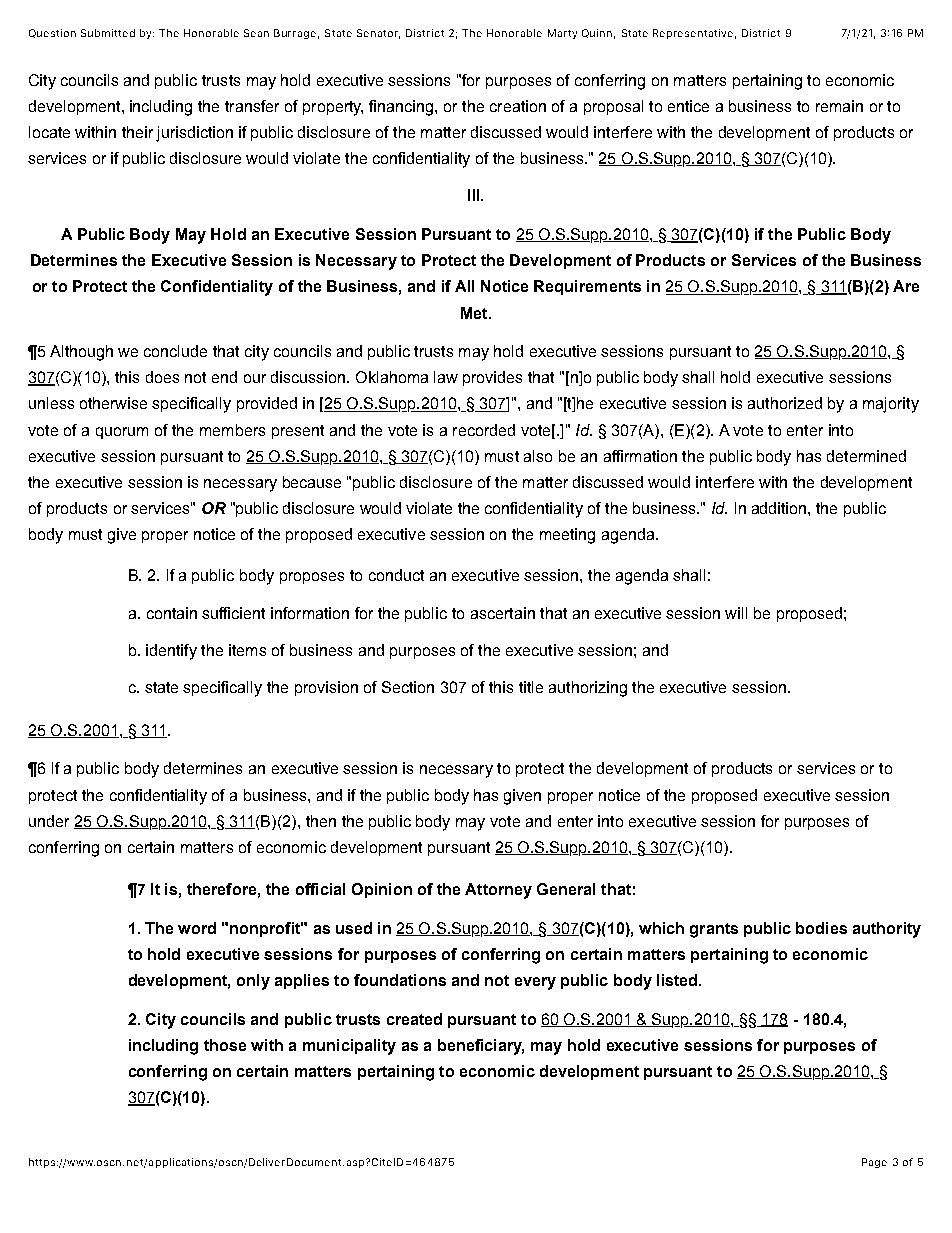 This screenshot has width=952, height=1233. I want to click on under, so click(49, 821).
